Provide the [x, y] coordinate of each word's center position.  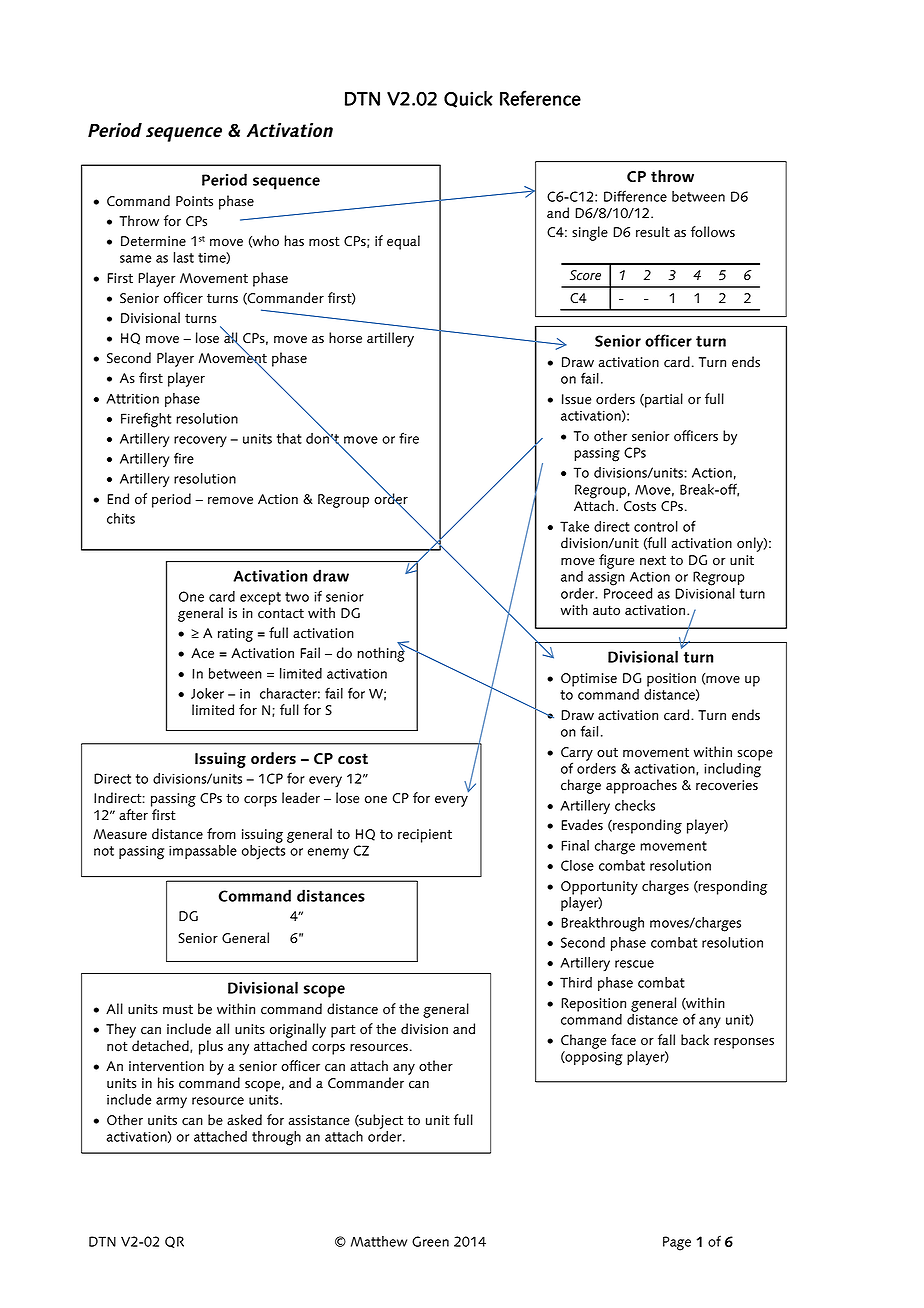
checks [635, 805]
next [653, 560]
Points [194, 201]
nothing [382, 653]
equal [403, 242]
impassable [203, 852]
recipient [425, 836]
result [653, 232]
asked [244, 1120]
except [260, 598]
